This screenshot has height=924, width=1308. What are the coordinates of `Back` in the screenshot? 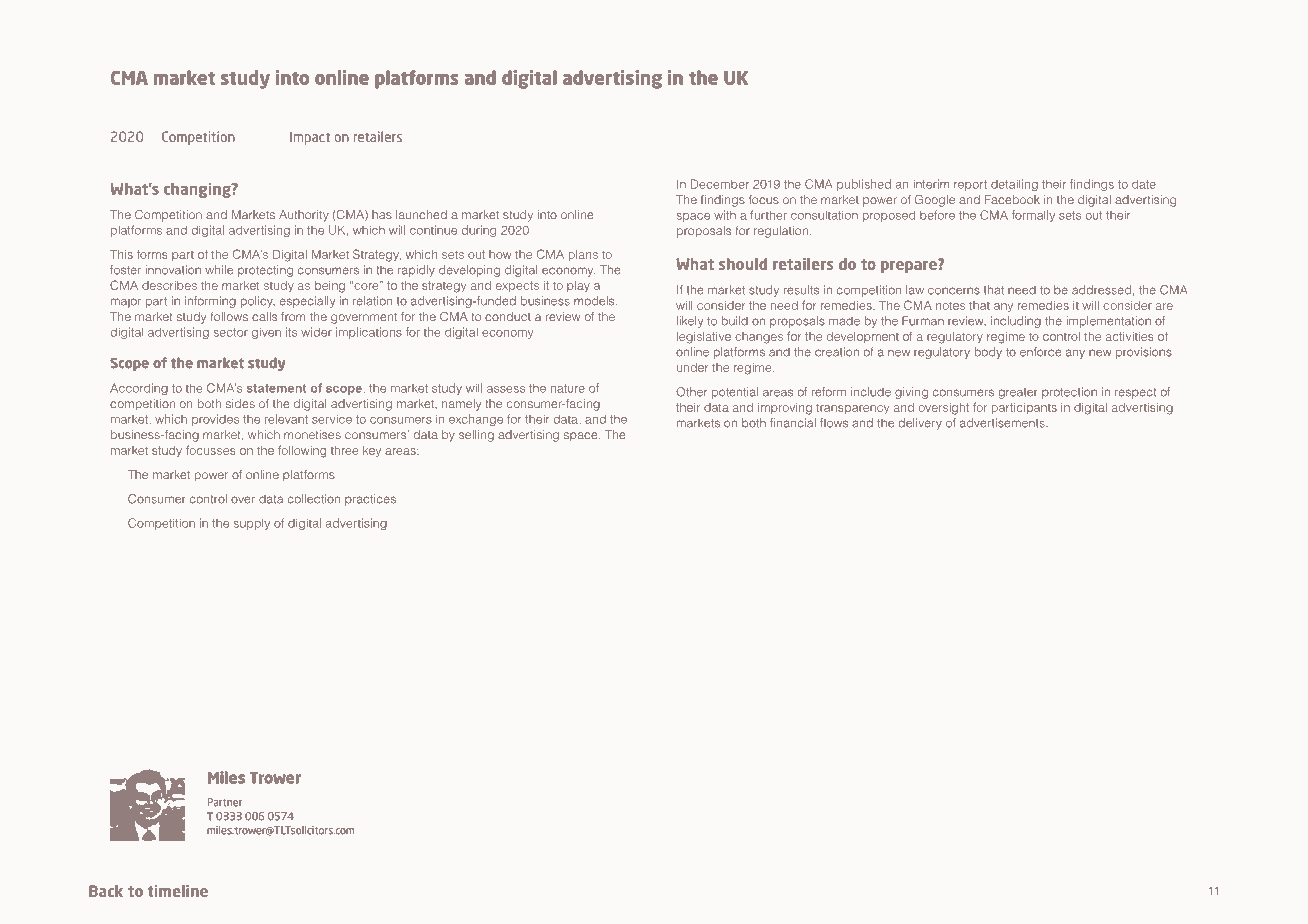 It's located at (106, 891).
